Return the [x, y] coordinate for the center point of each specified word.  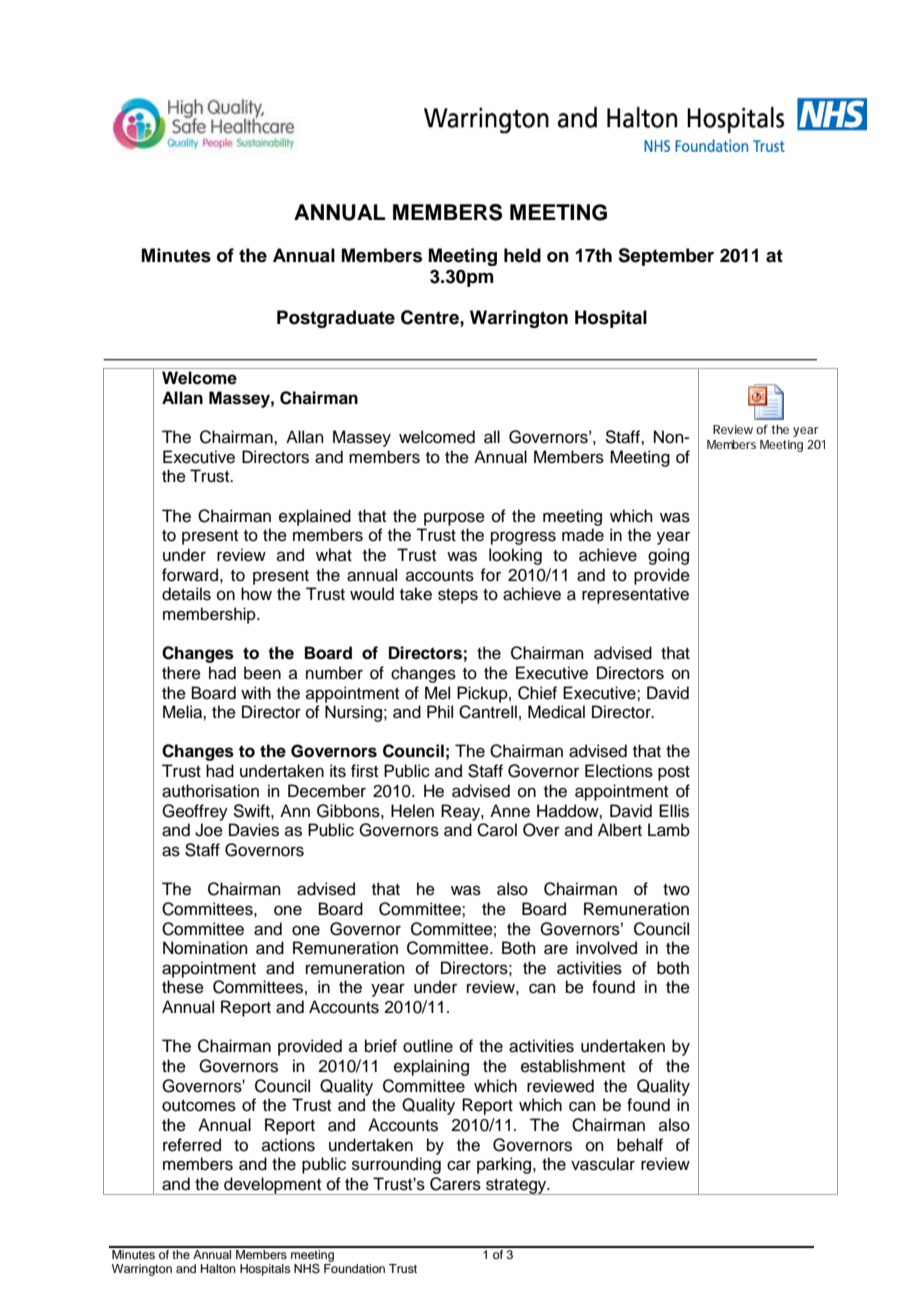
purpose [454, 519]
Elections [619, 771]
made [583, 535]
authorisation [210, 791]
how [256, 594]
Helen [412, 811]
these [183, 987]
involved [606, 948]
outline [428, 1046]
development [273, 1186]
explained [315, 517]
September [666, 257]
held [522, 255]
